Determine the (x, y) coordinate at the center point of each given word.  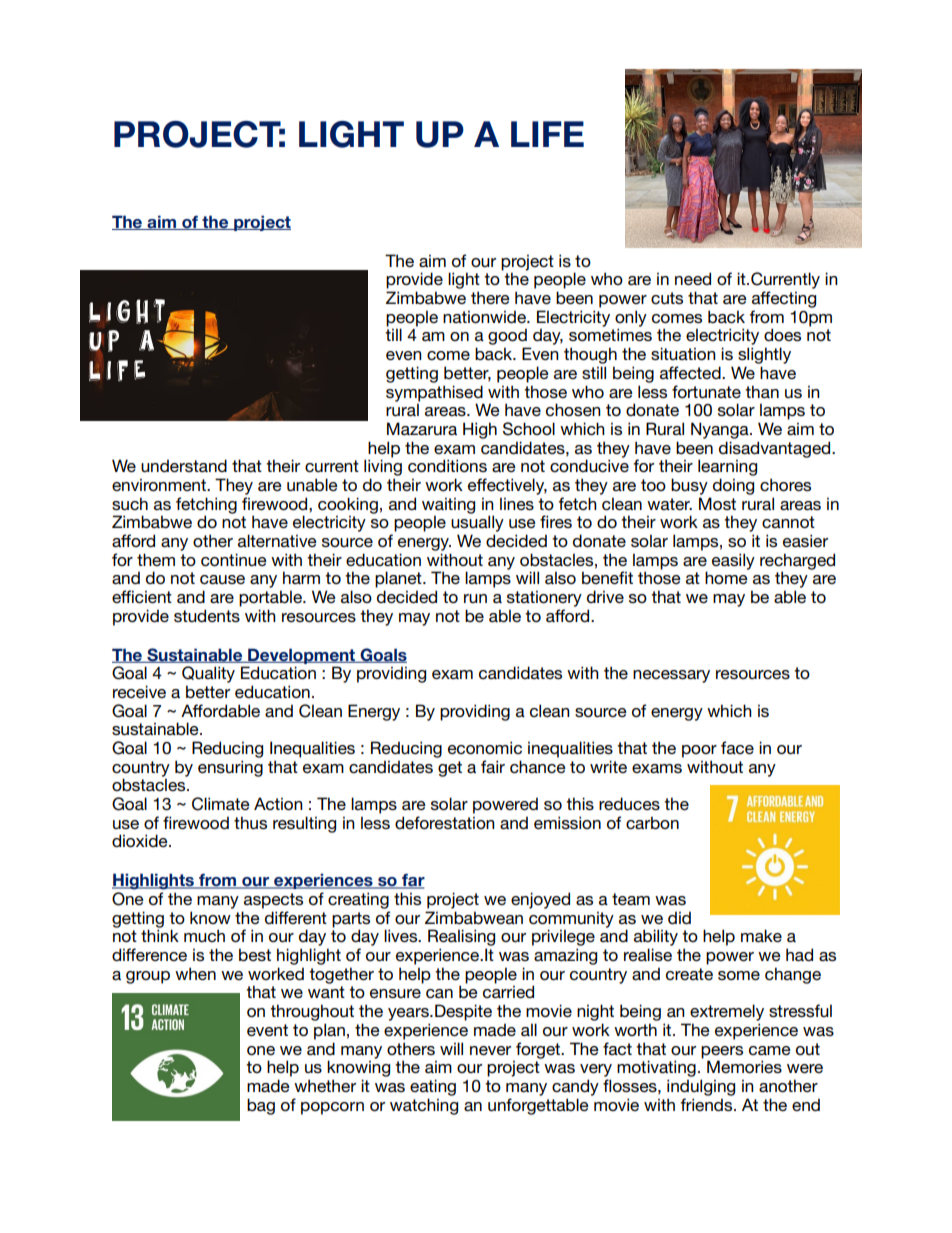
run (475, 598)
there (490, 297)
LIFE (547, 134)
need (693, 278)
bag (261, 1106)
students (207, 615)
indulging (701, 1087)
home (726, 577)
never (490, 1050)
